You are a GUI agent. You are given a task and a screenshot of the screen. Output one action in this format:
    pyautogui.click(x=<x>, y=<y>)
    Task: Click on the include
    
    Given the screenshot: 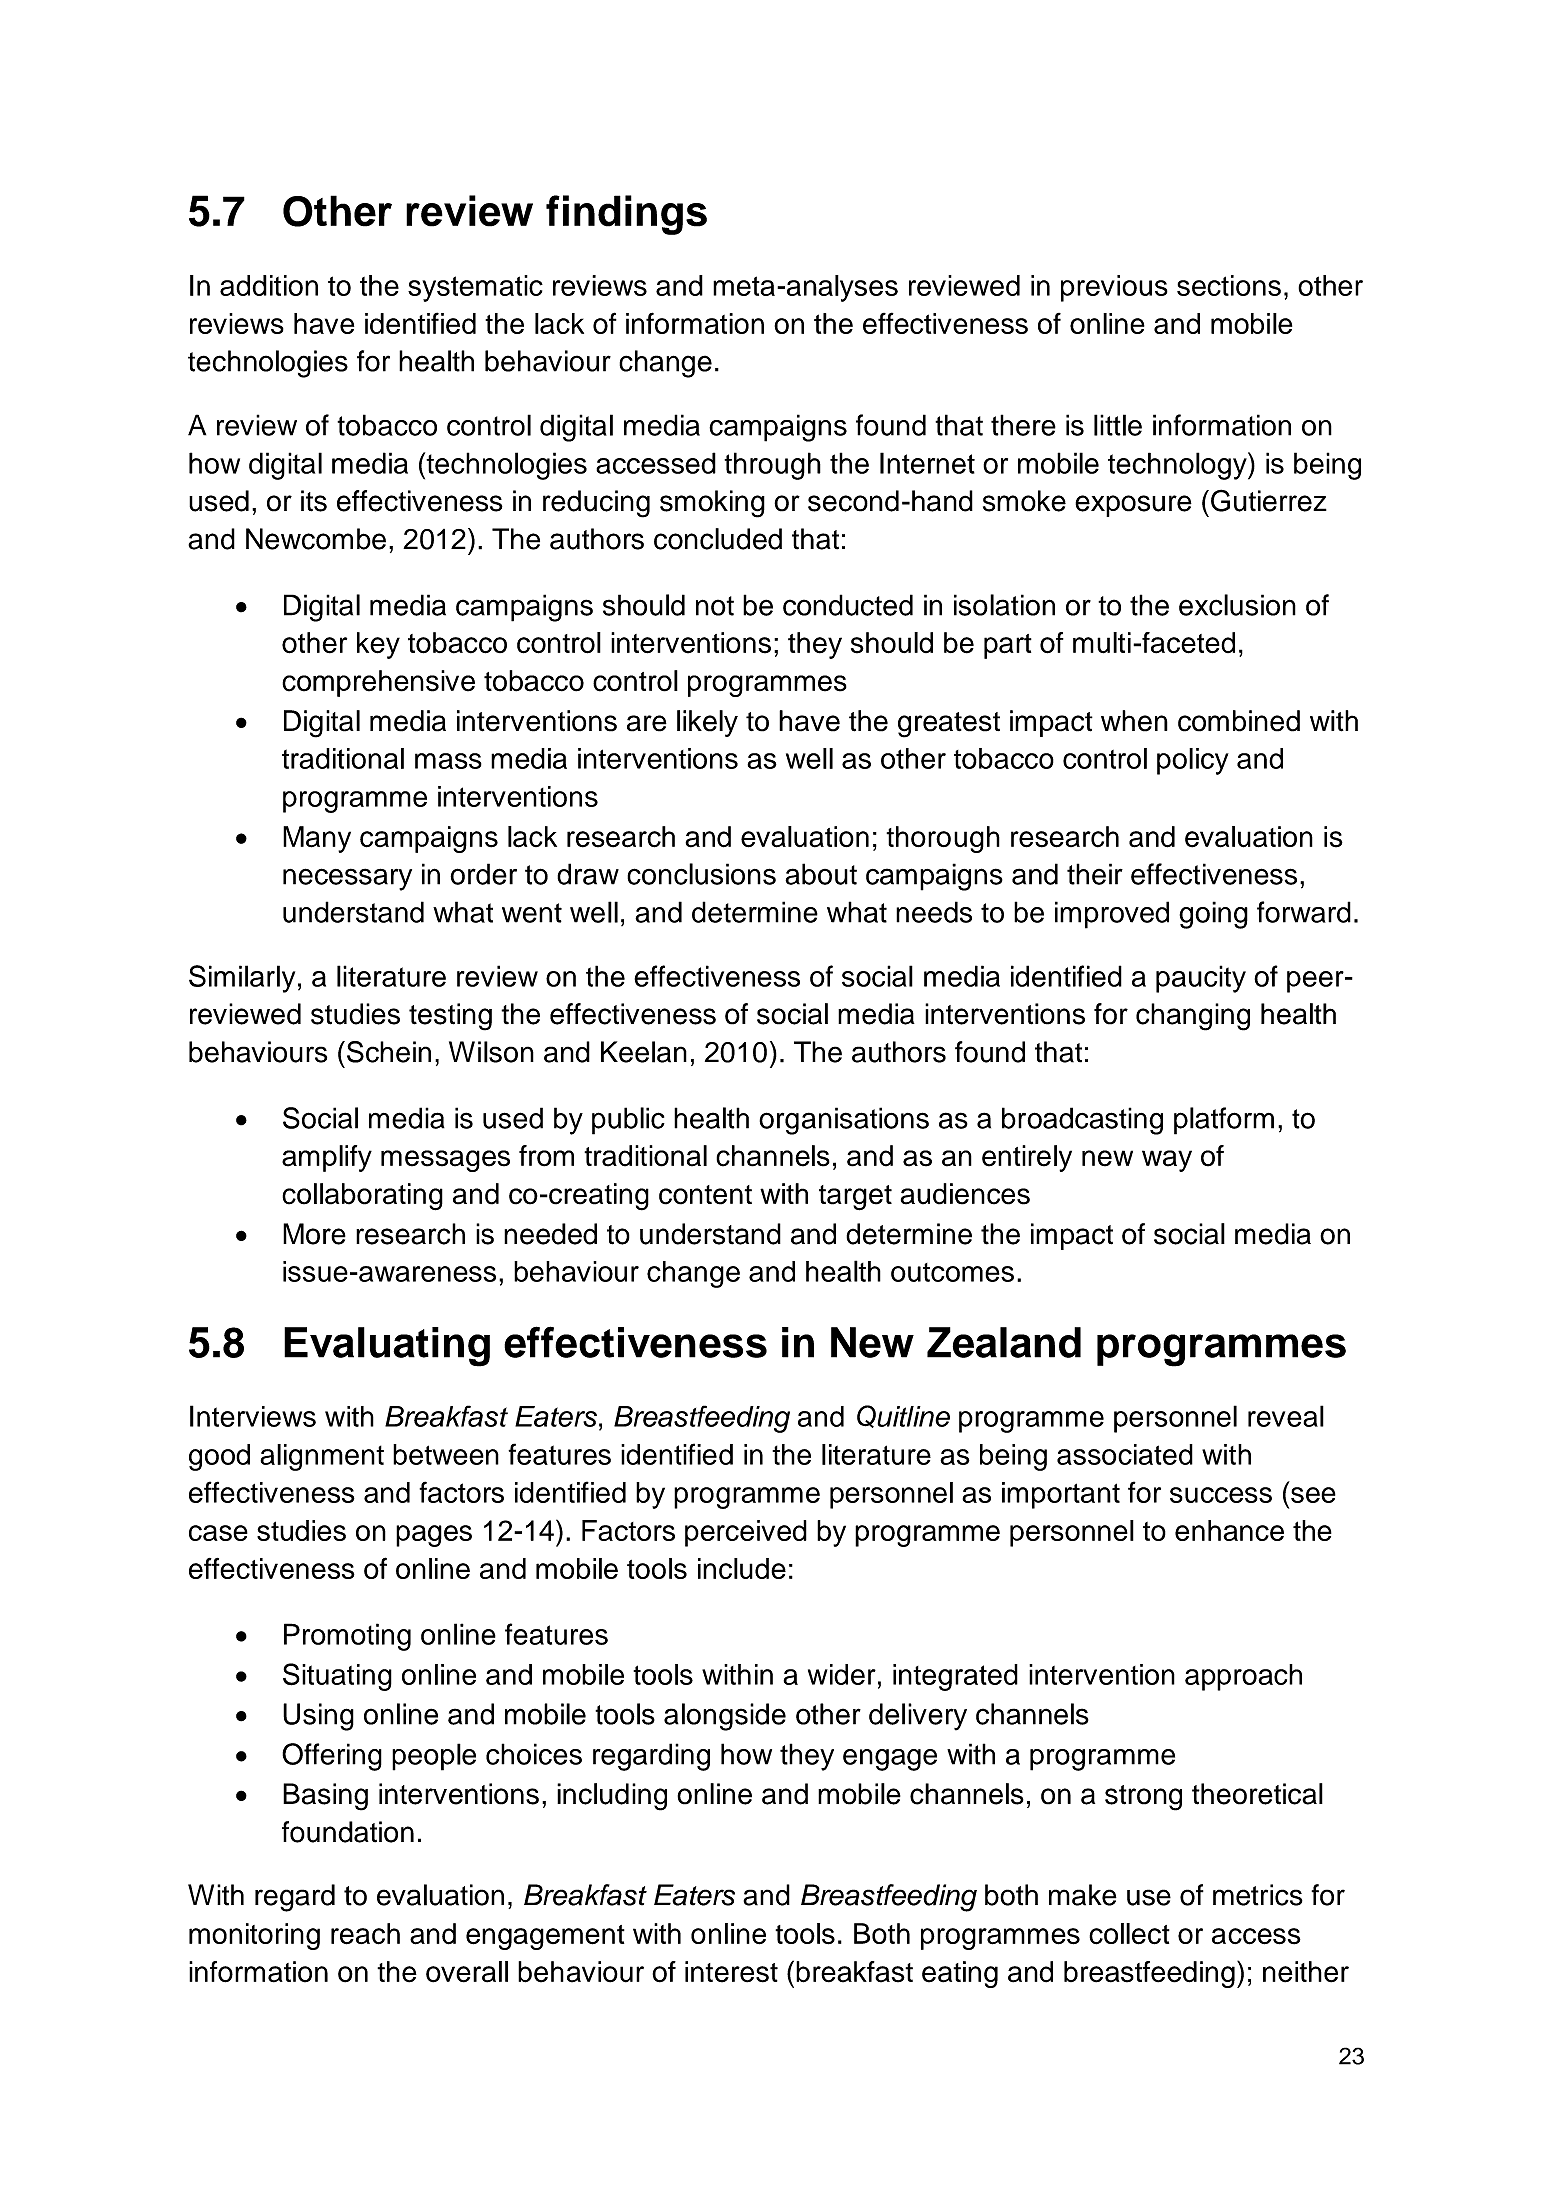 What is the action you would take?
    pyautogui.click(x=742, y=1568)
